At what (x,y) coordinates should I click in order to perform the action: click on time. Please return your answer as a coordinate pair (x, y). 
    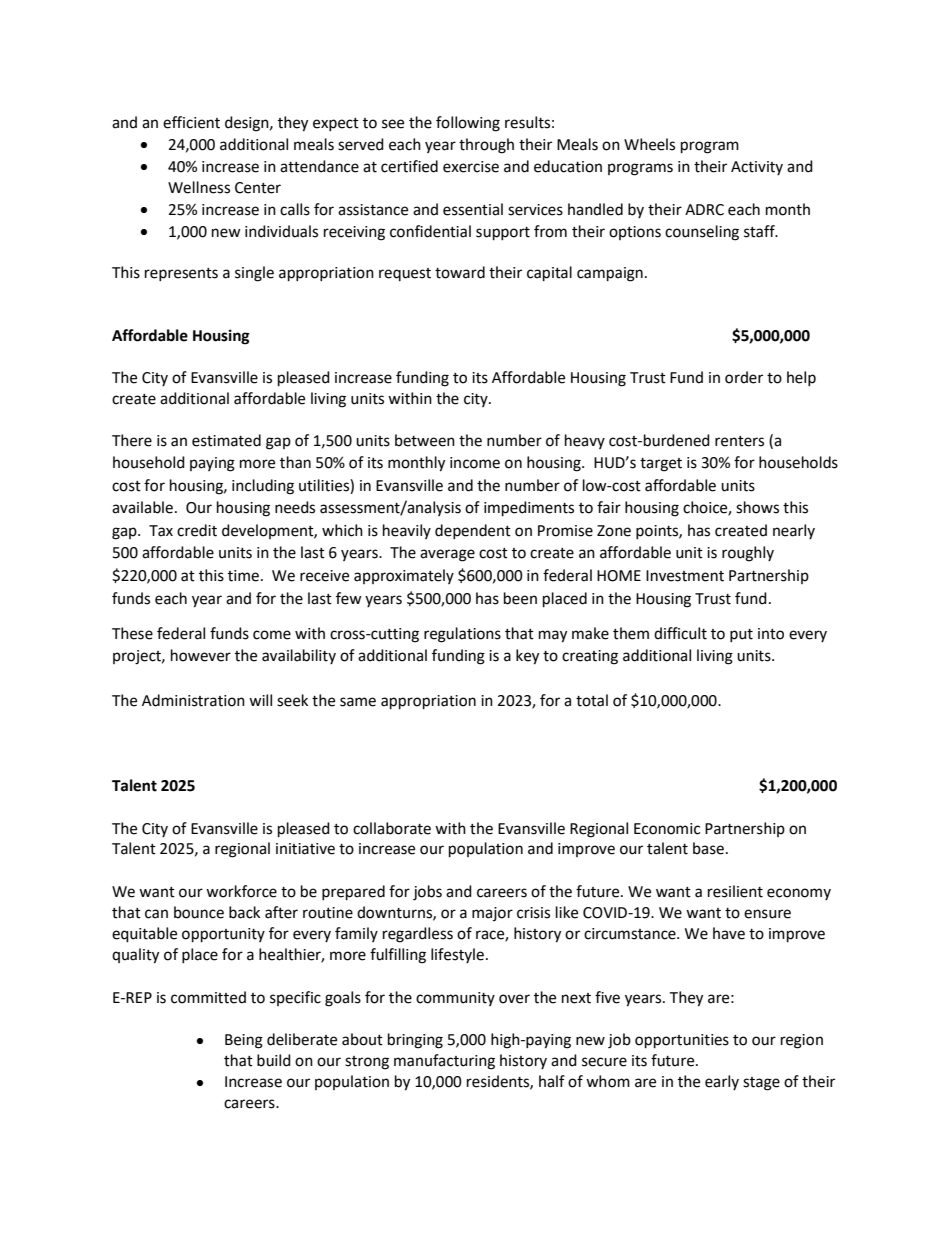
    Looking at the image, I should click on (243, 576).
